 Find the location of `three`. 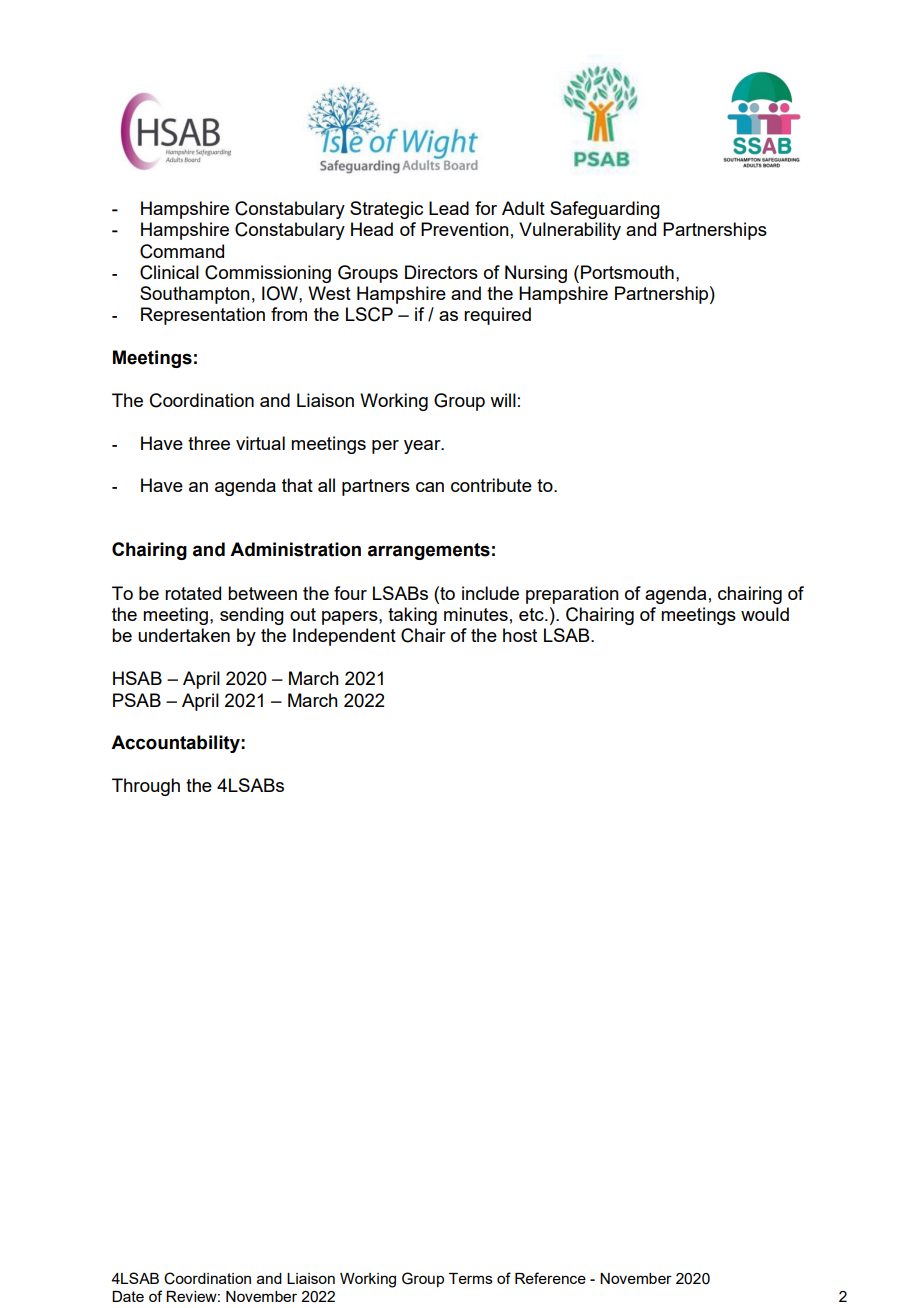

three is located at coordinates (209, 443).
